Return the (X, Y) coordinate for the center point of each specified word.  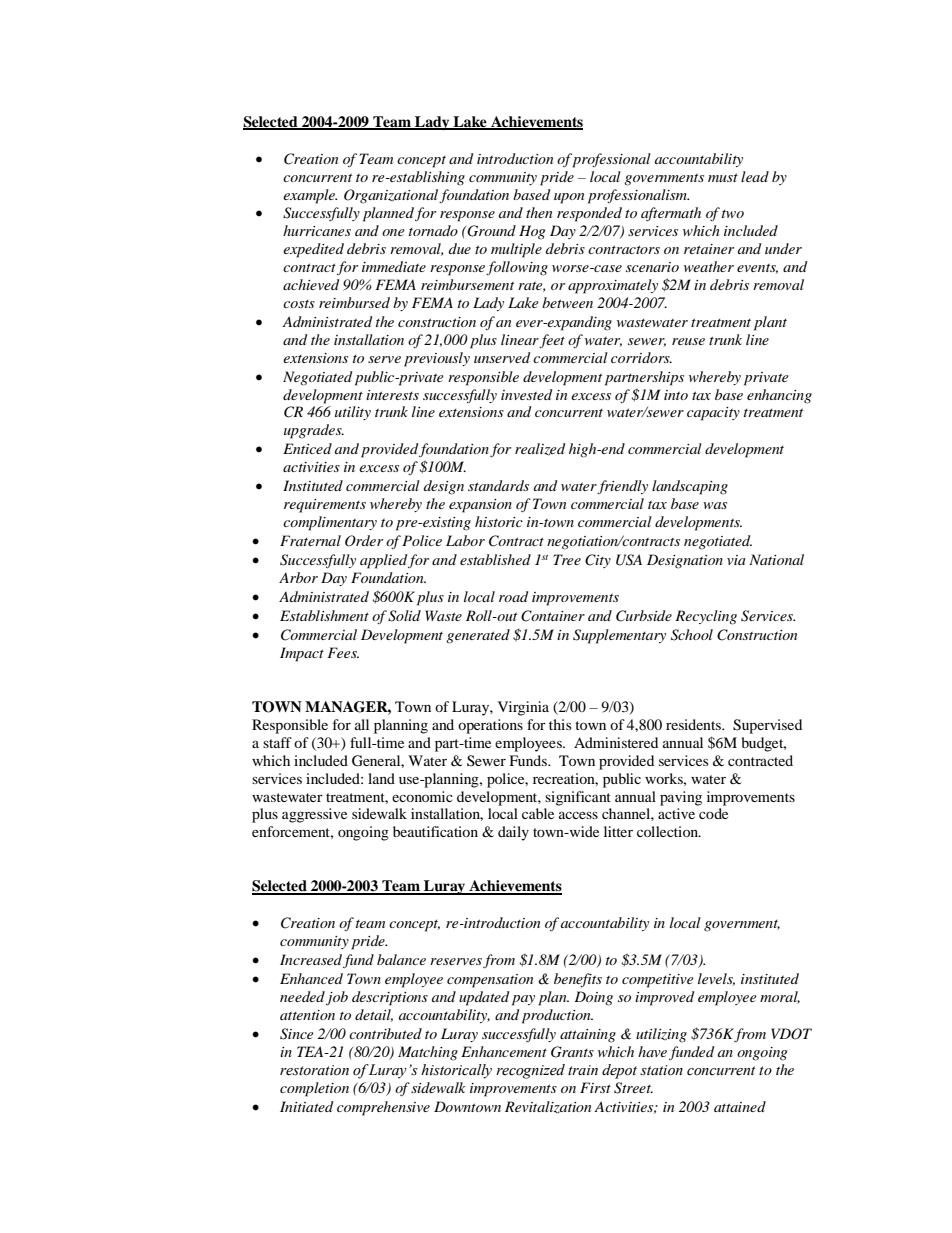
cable (538, 813)
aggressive (314, 815)
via (736, 560)
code (713, 813)
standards (498, 485)
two (733, 214)
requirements (325, 506)
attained (740, 1106)
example (310, 196)
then (539, 212)
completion (314, 1089)
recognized (530, 1071)
